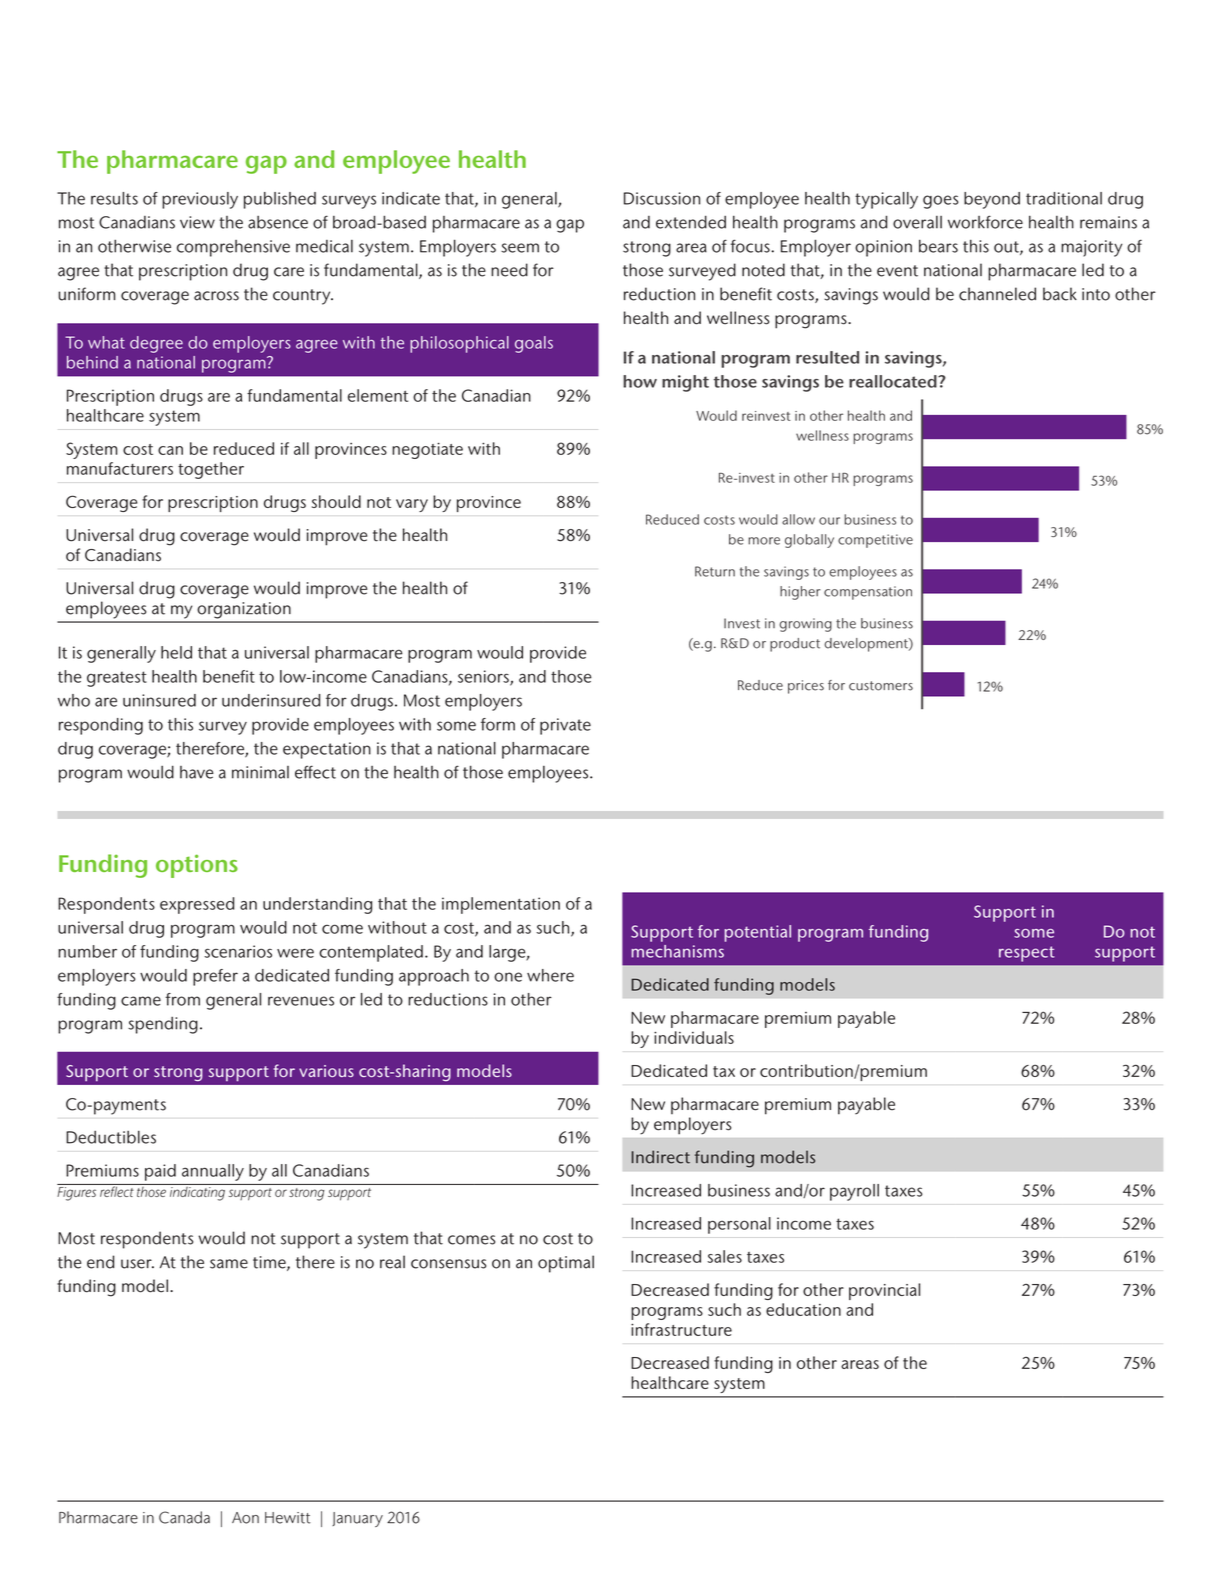  What do you see at coordinates (985, 222) in the screenshot?
I see `workforce` at bounding box center [985, 222].
